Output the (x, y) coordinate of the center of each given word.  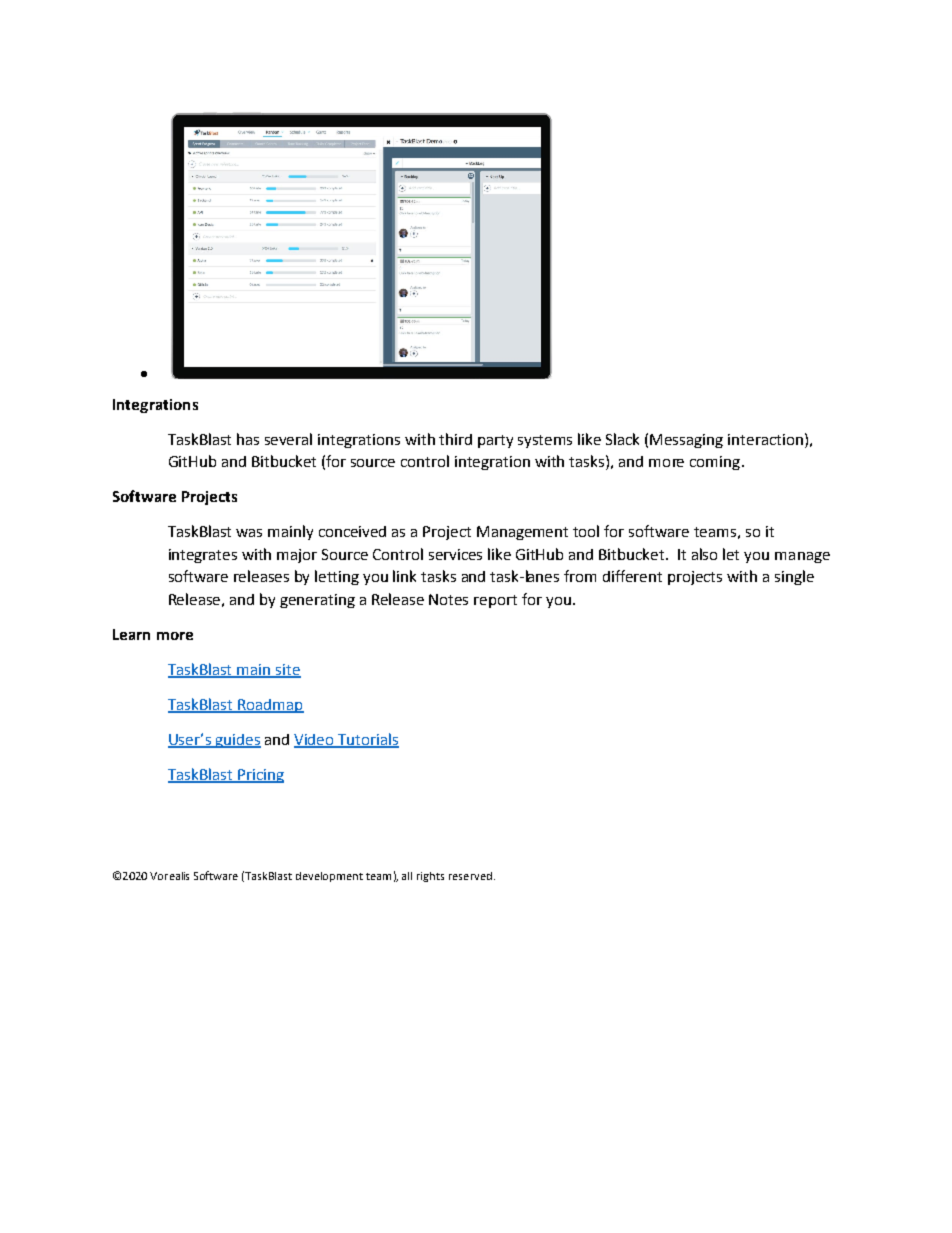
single (794, 577)
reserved (470, 876)
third (455, 439)
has (248, 439)
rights (430, 877)
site (287, 671)
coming (716, 463)
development (329, 877)
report (495, 601)
